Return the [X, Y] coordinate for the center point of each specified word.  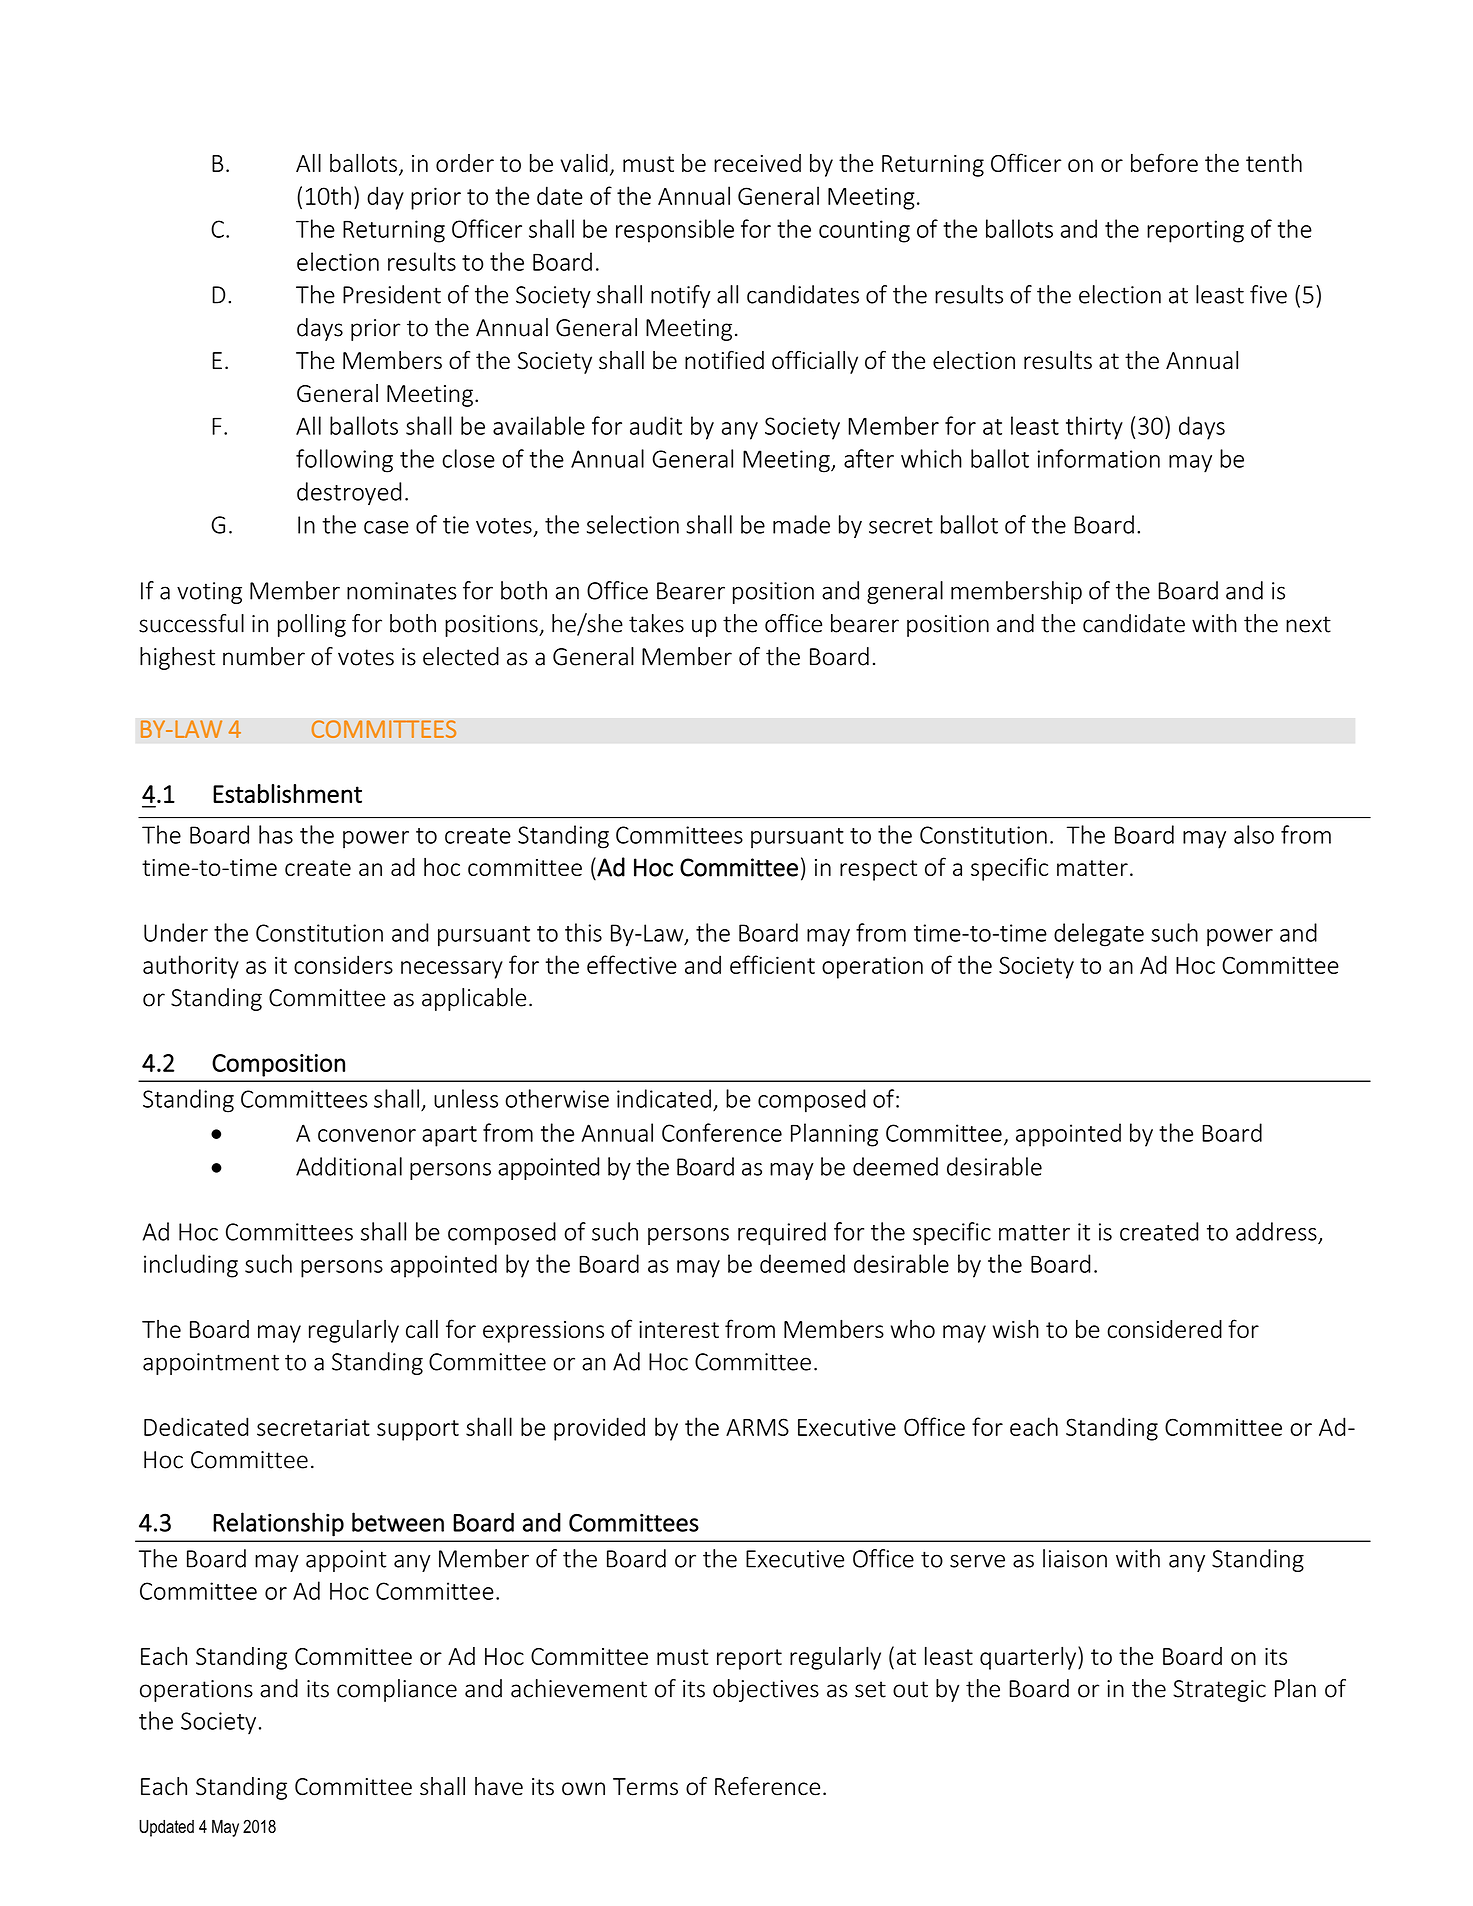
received [757, 163]
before [1164, 162]
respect [878, 870]
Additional [349, 1166]
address [1276, 1231]
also [1254, 834]
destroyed [349, 493]
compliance [397, 1690]
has [276, 834]
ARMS [757, 1427]
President [392, 294]
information [1098, 458]
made [801, 524]
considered [1164, 1329]
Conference [722, 1132]
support [418, 1430]
